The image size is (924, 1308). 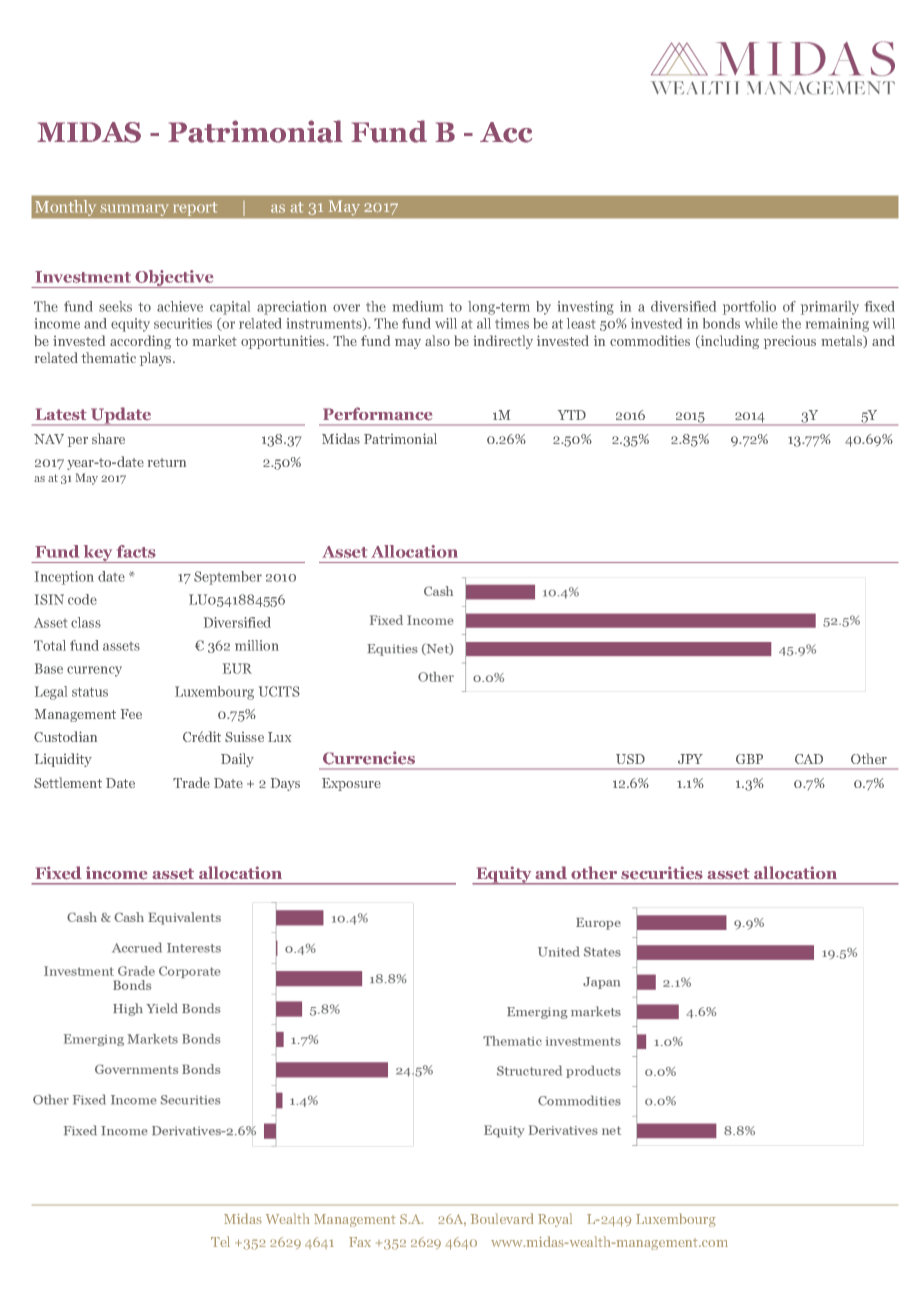 I want to click on medium, so click(x=418, y=306).
